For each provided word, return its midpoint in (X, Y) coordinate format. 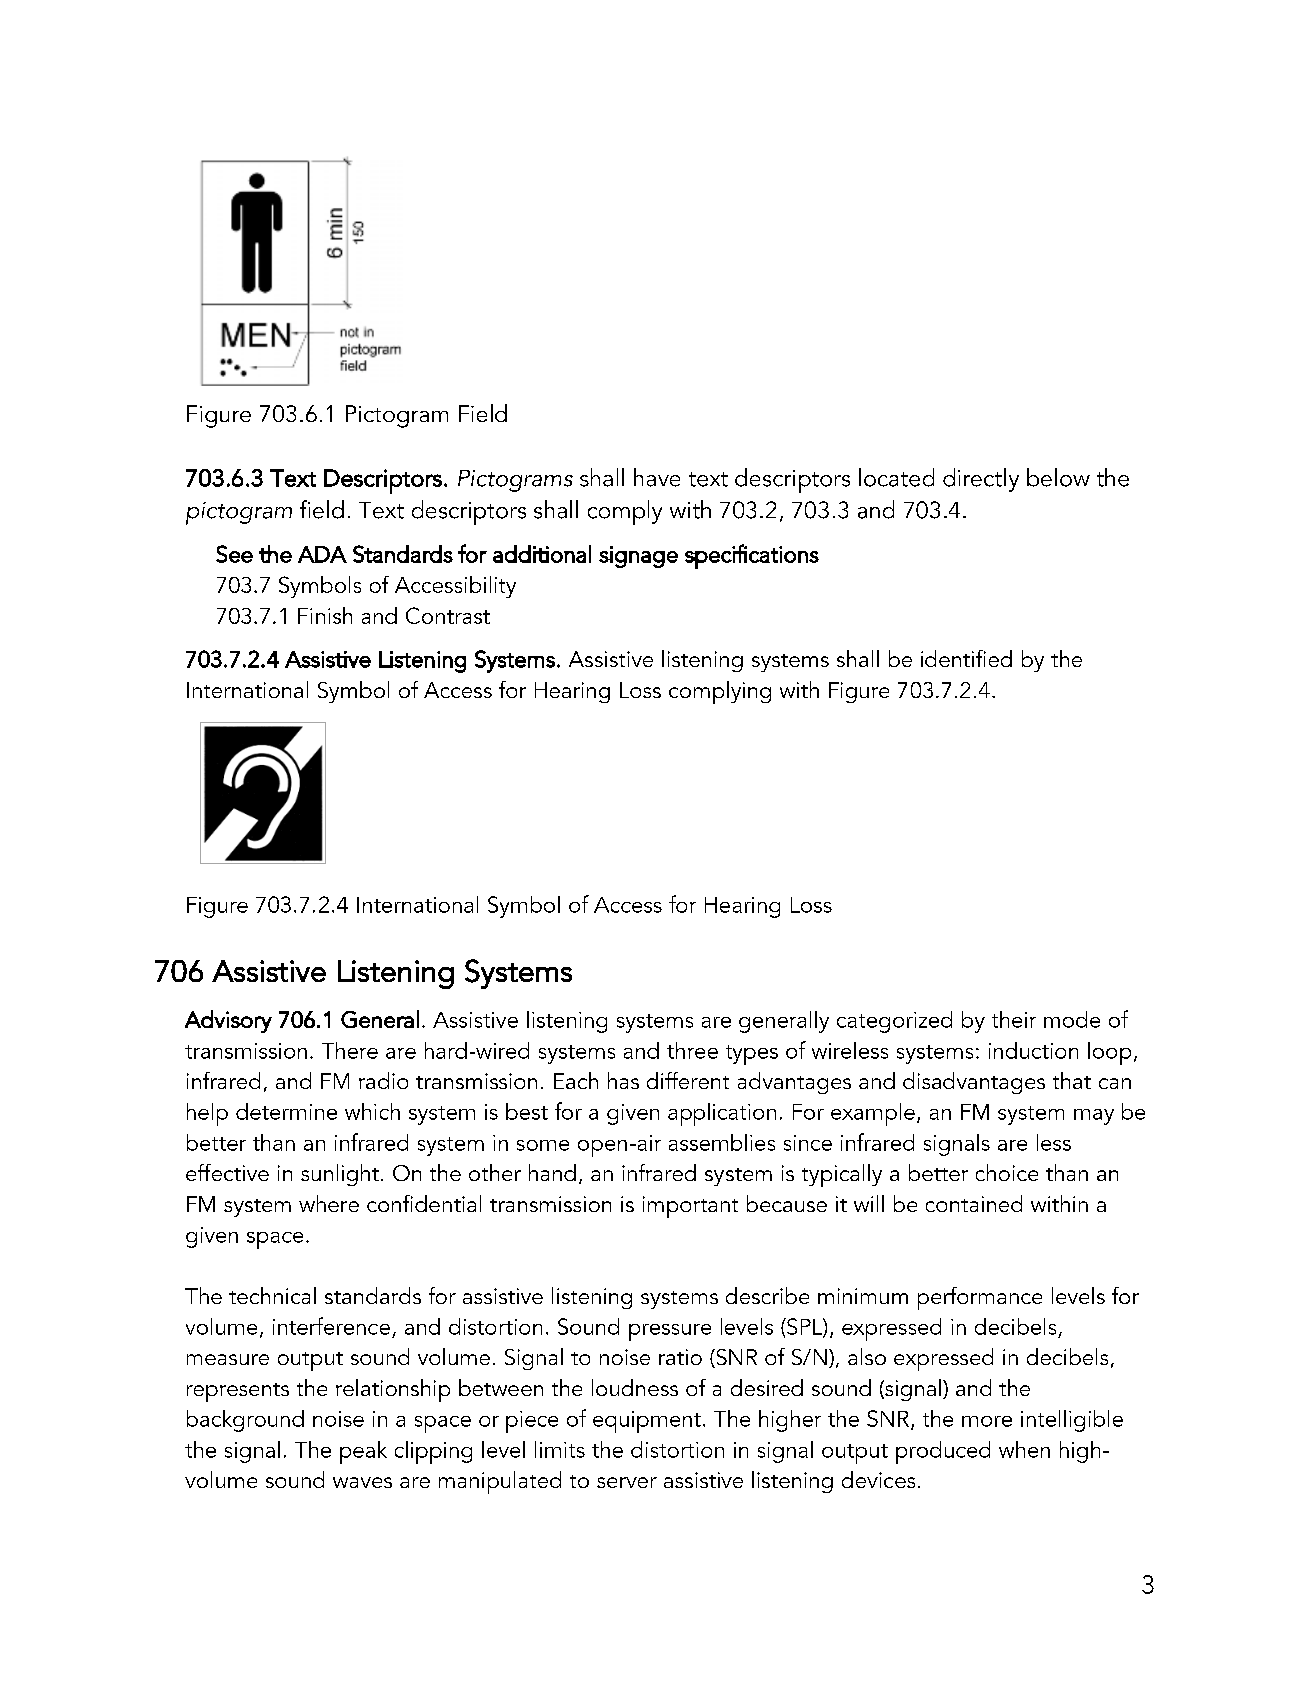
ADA (322, 554)
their (1014, 1019)
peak (363, 1452)
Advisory (228, 1021)
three (692, 1050)
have (657, 477)
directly (981, 480)
